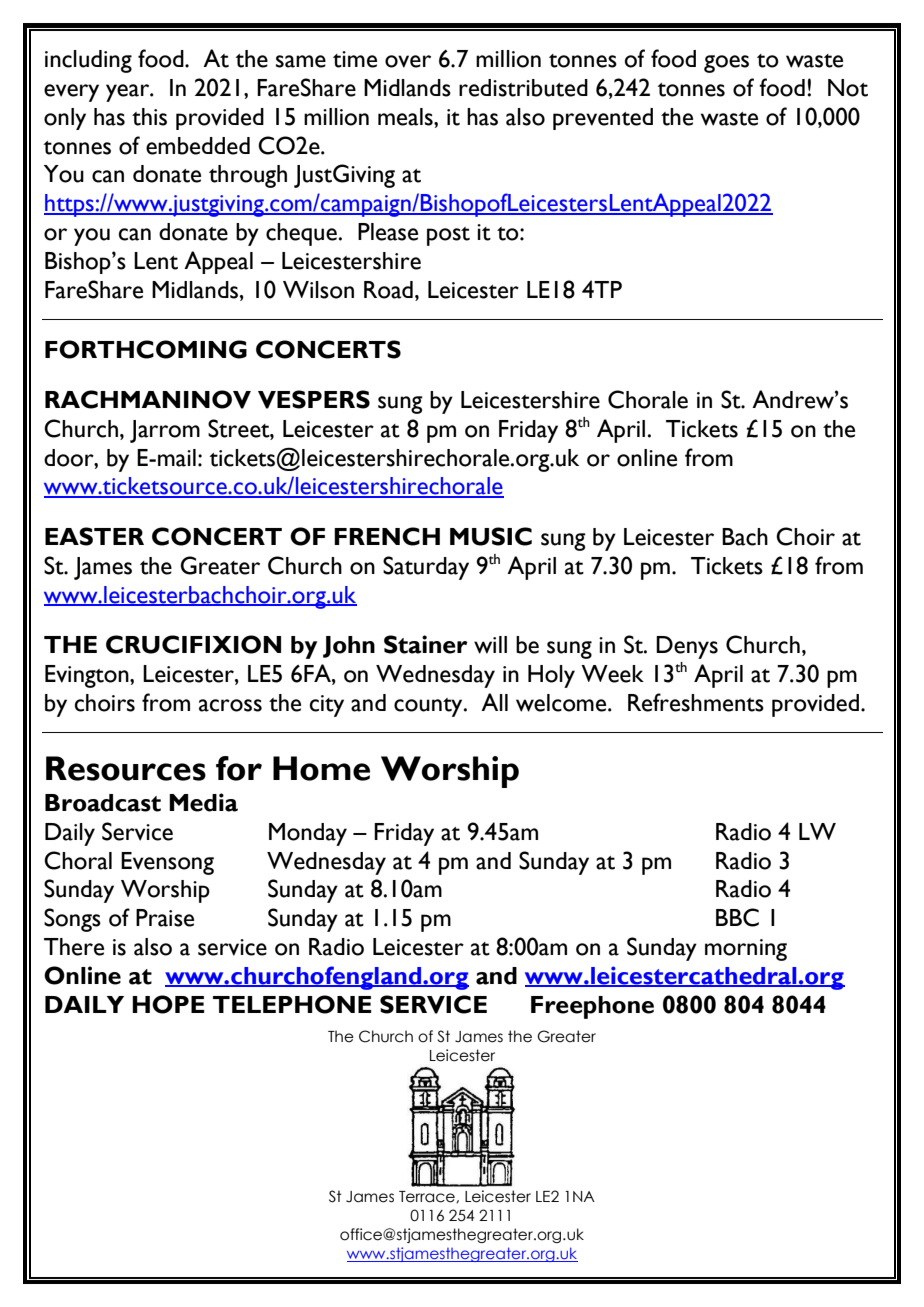 This document has width=924, height=1307. Describe the element at coordinates (314, 399) in the document. I see `VESPERS` at that location.
